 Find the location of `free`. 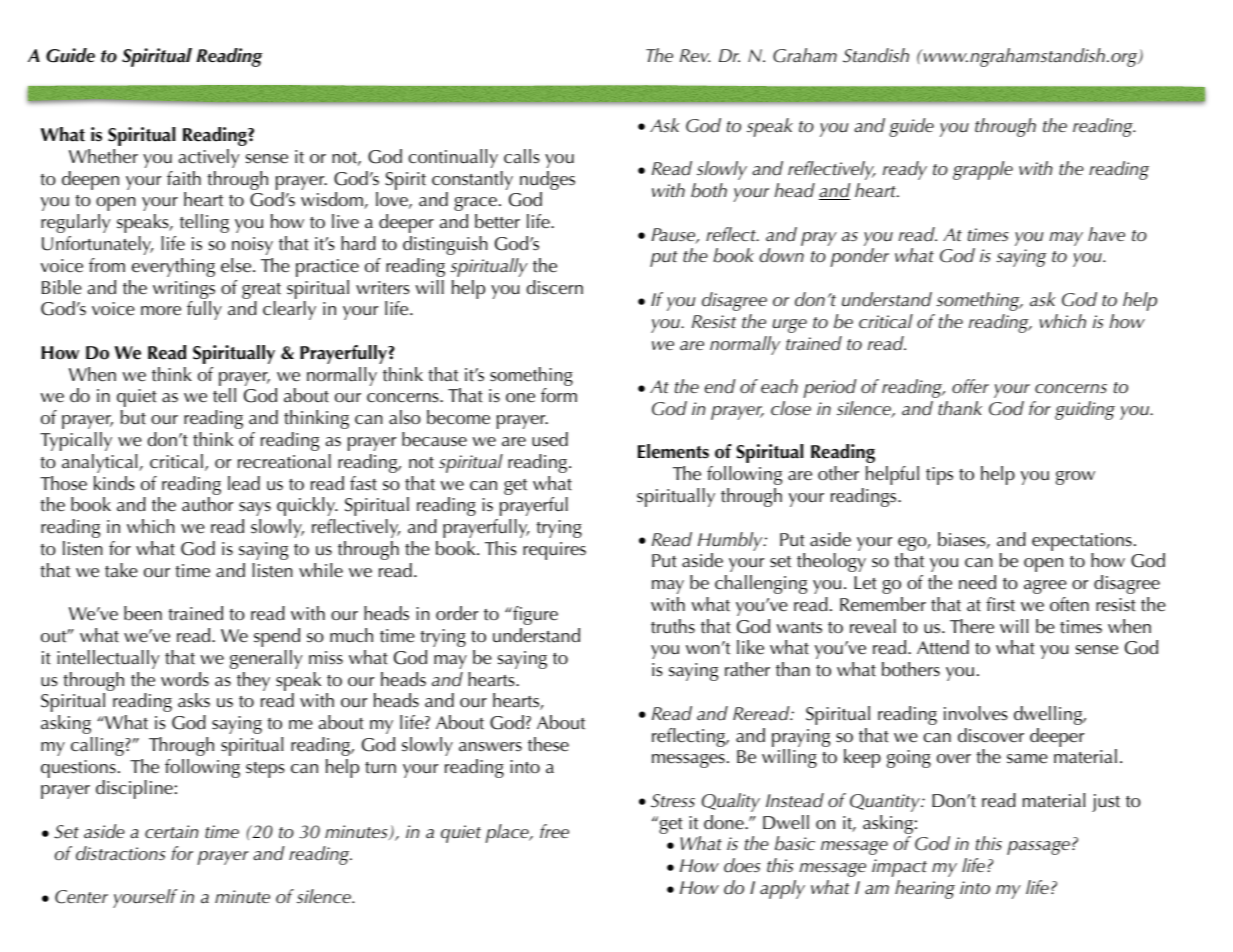

free is located at coordinates (554, 831).
